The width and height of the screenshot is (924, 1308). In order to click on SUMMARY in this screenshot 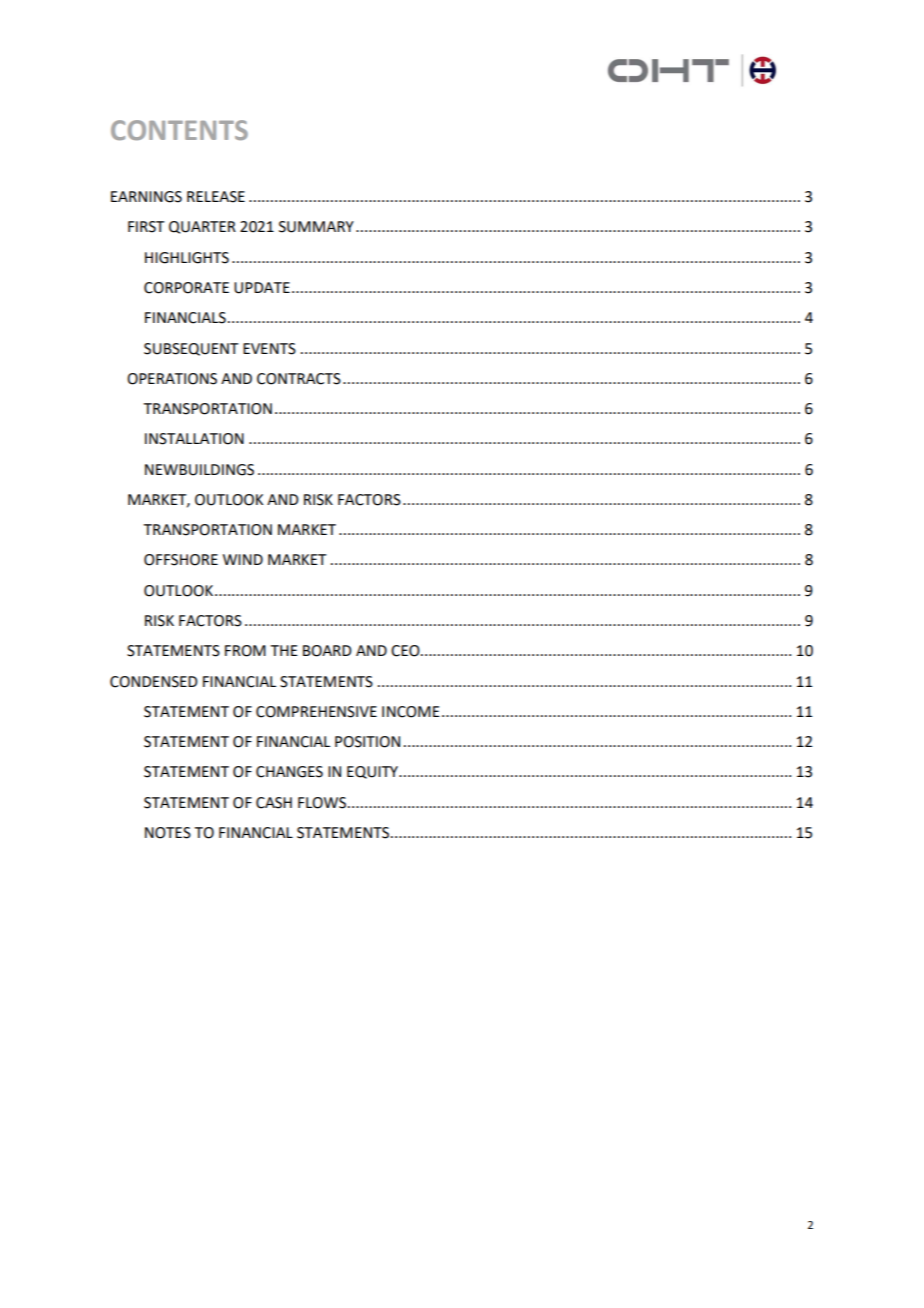, I will do `click(316, 227)`.
